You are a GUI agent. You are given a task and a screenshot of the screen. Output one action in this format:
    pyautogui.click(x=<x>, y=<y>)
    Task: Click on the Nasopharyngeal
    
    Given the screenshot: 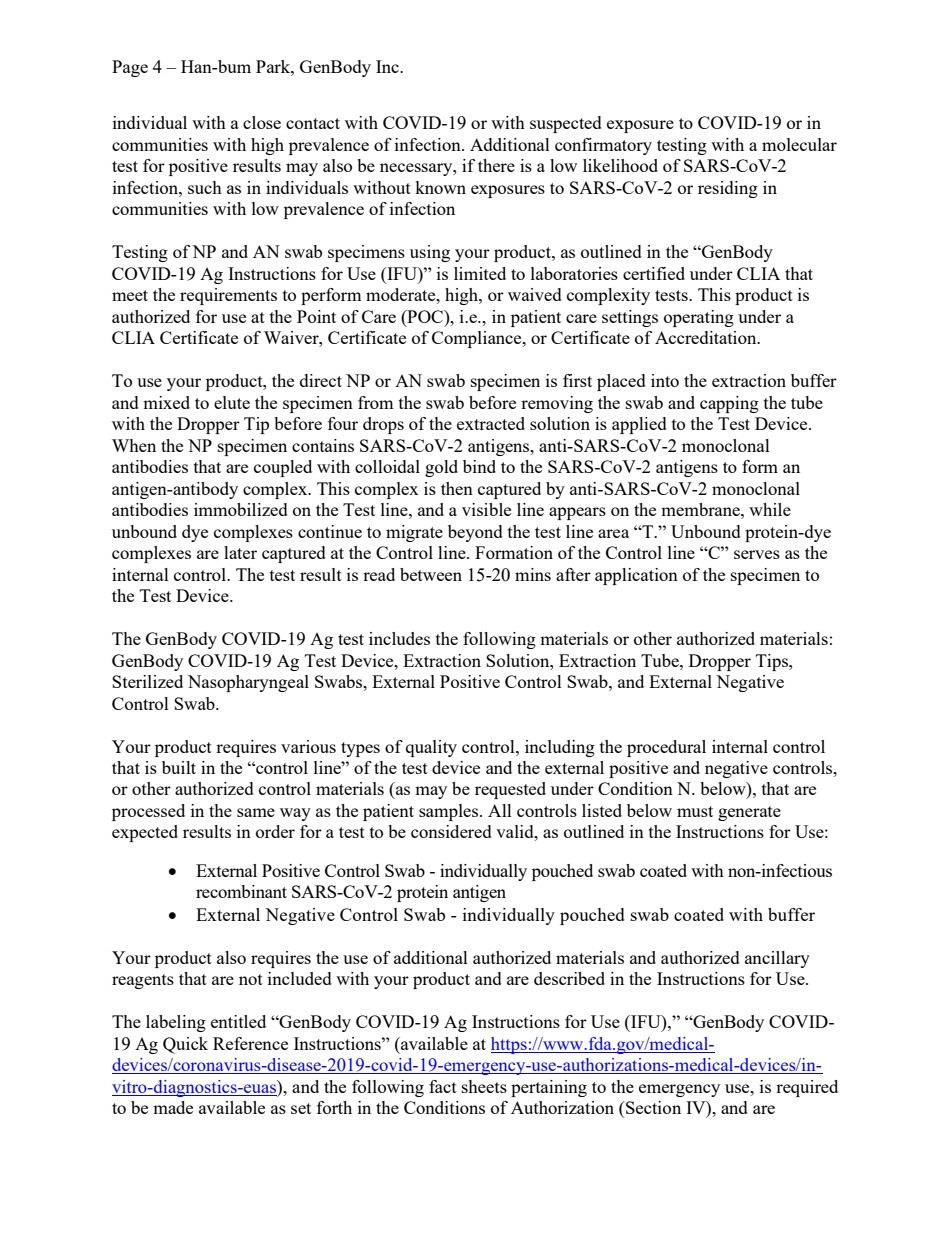 What is the action you would take?
    pyautogui.click(x=248, y=683)
